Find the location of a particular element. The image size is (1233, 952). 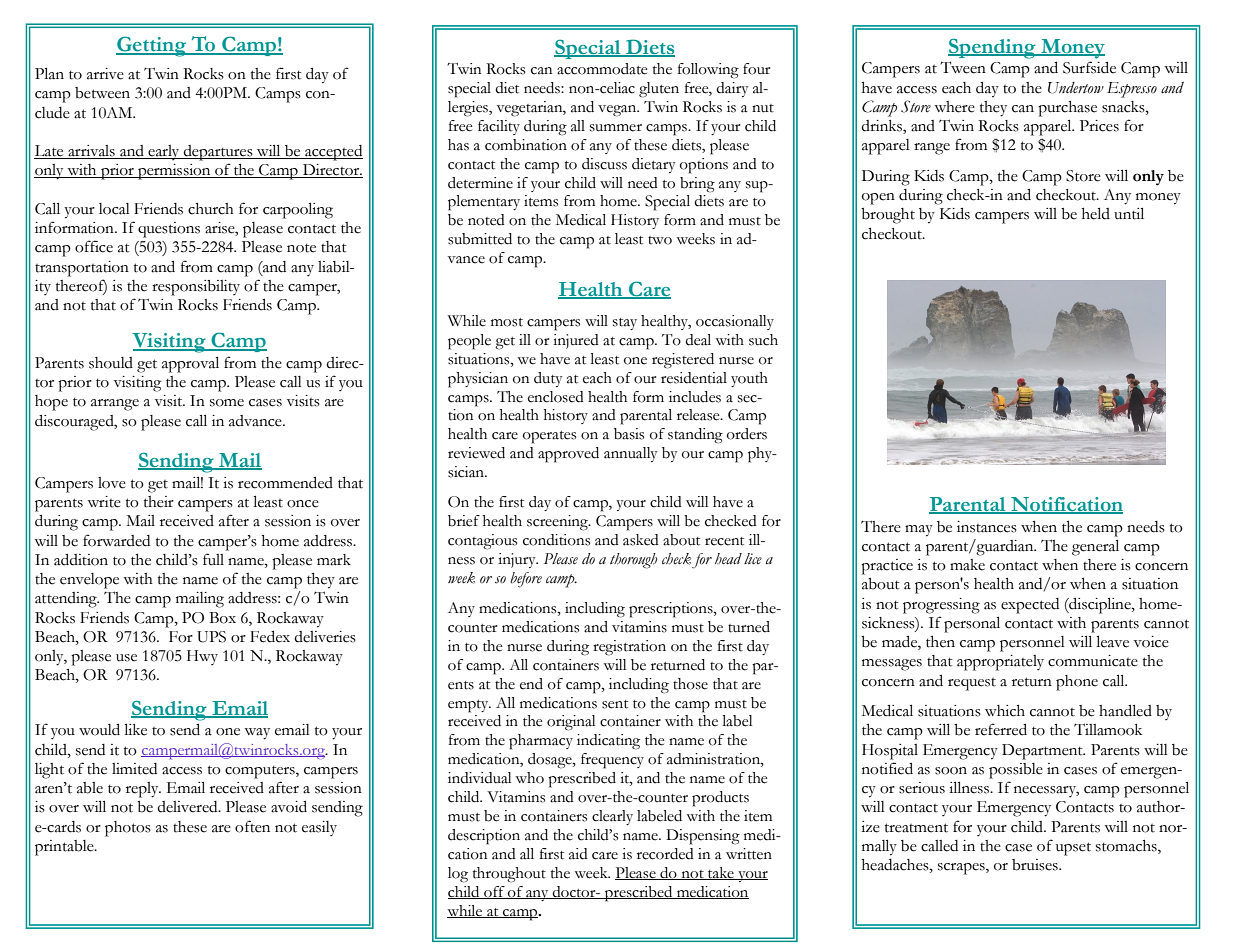

responsibility is located at coordinates (196, 288).
